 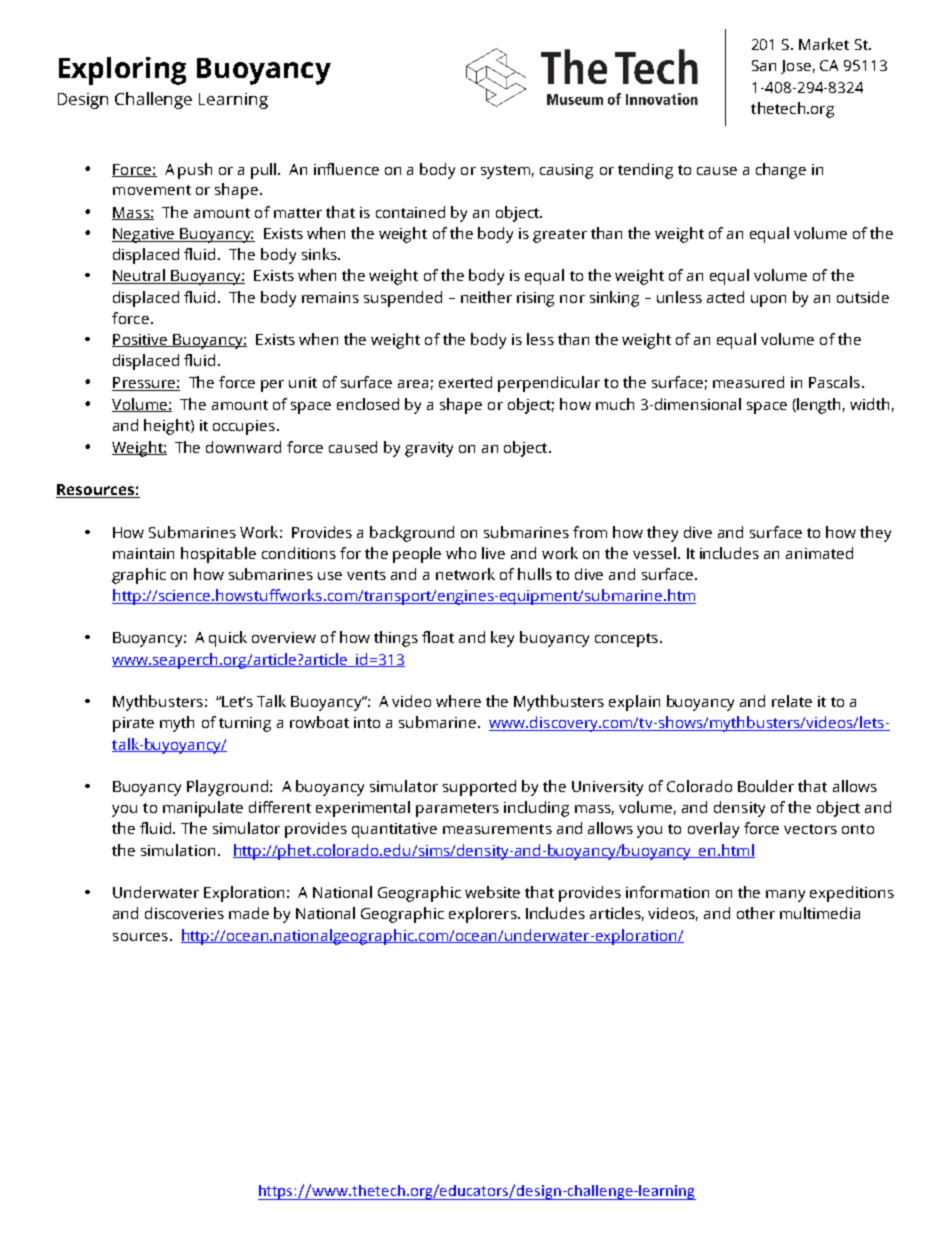 What do you see at coordinates (492, 892) in the page?
I see `website` at bounding box center [492, 892].
